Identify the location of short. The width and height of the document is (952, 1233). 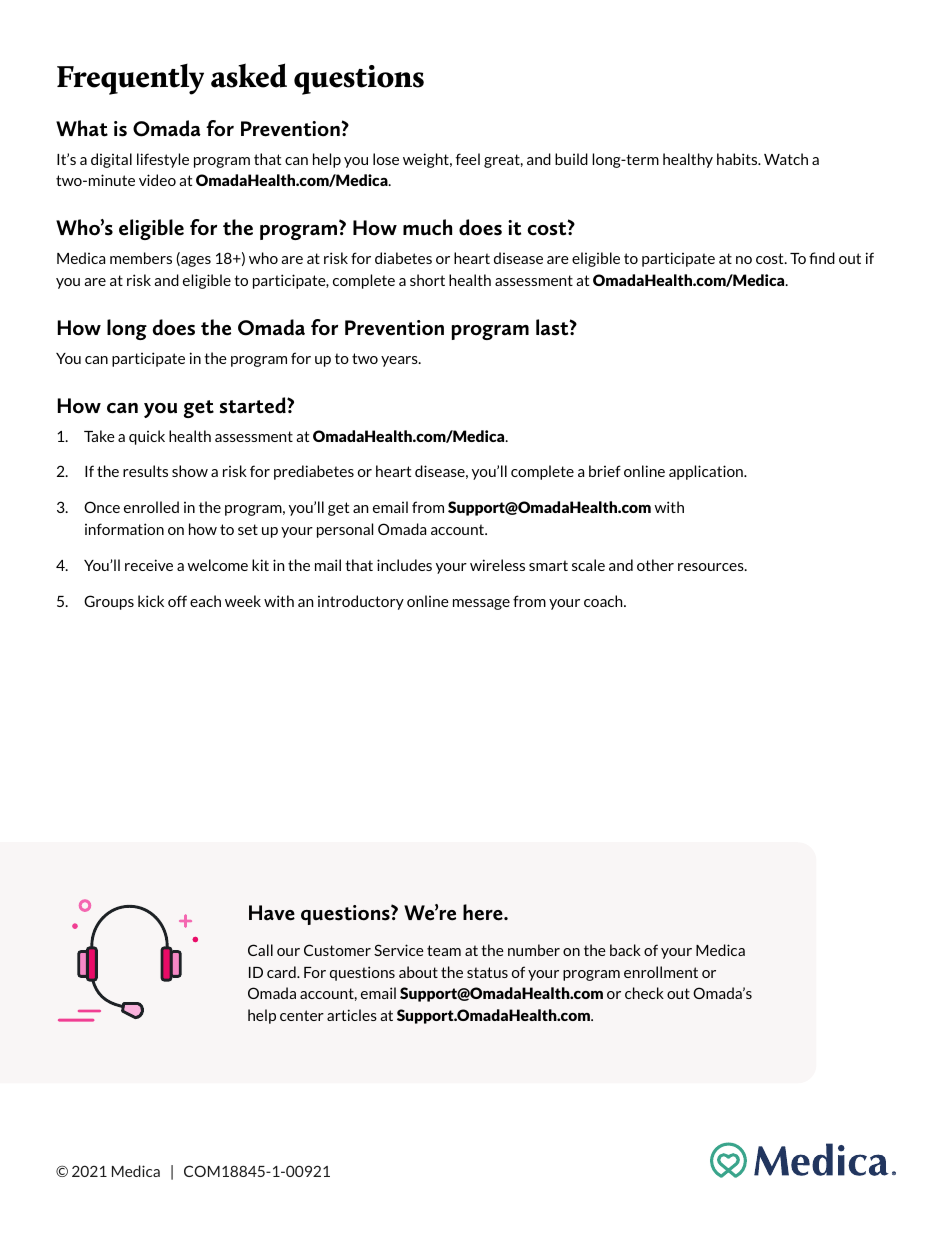
(427, 280).
